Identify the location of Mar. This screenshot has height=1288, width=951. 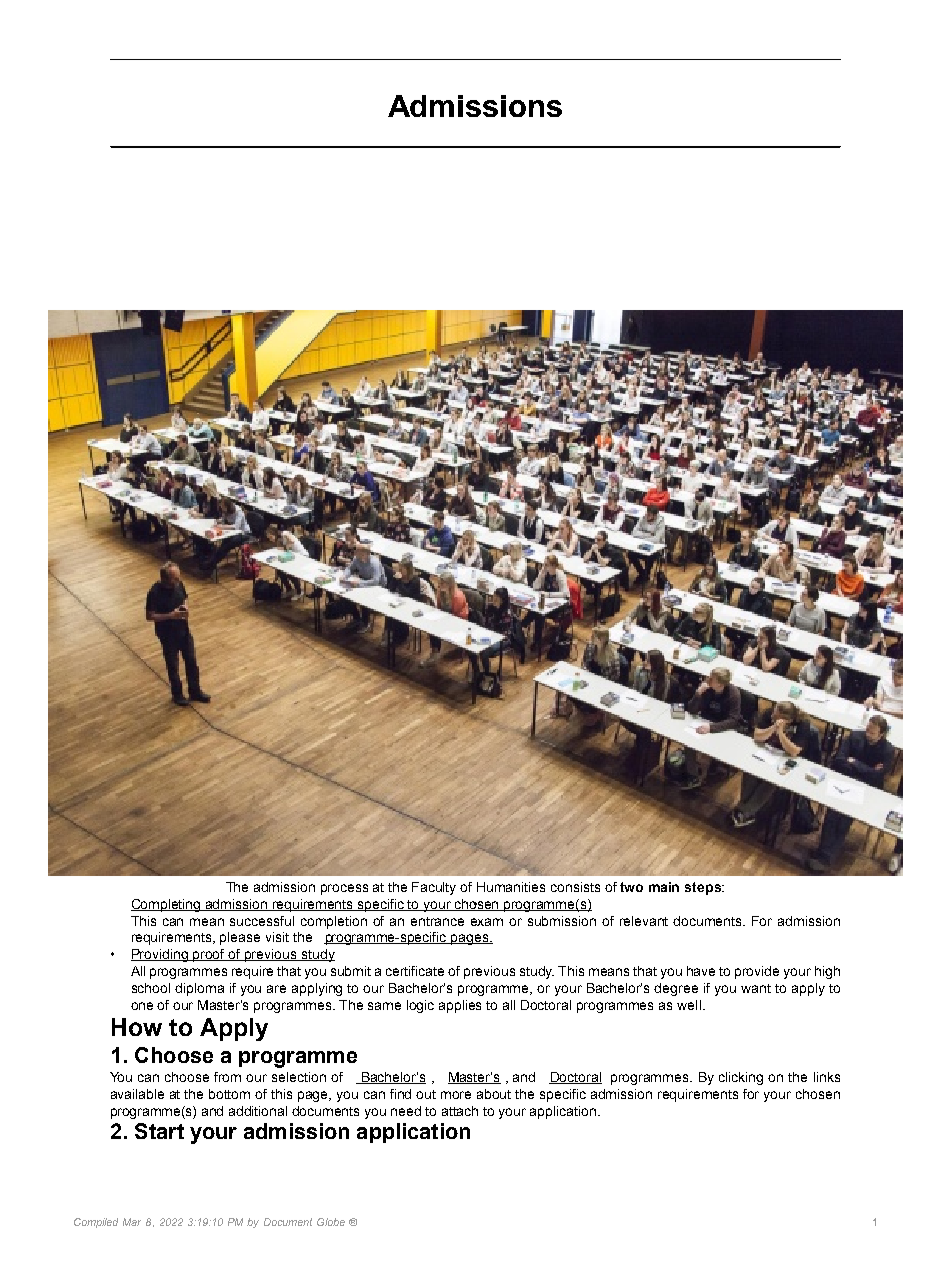
(132, 1222).
